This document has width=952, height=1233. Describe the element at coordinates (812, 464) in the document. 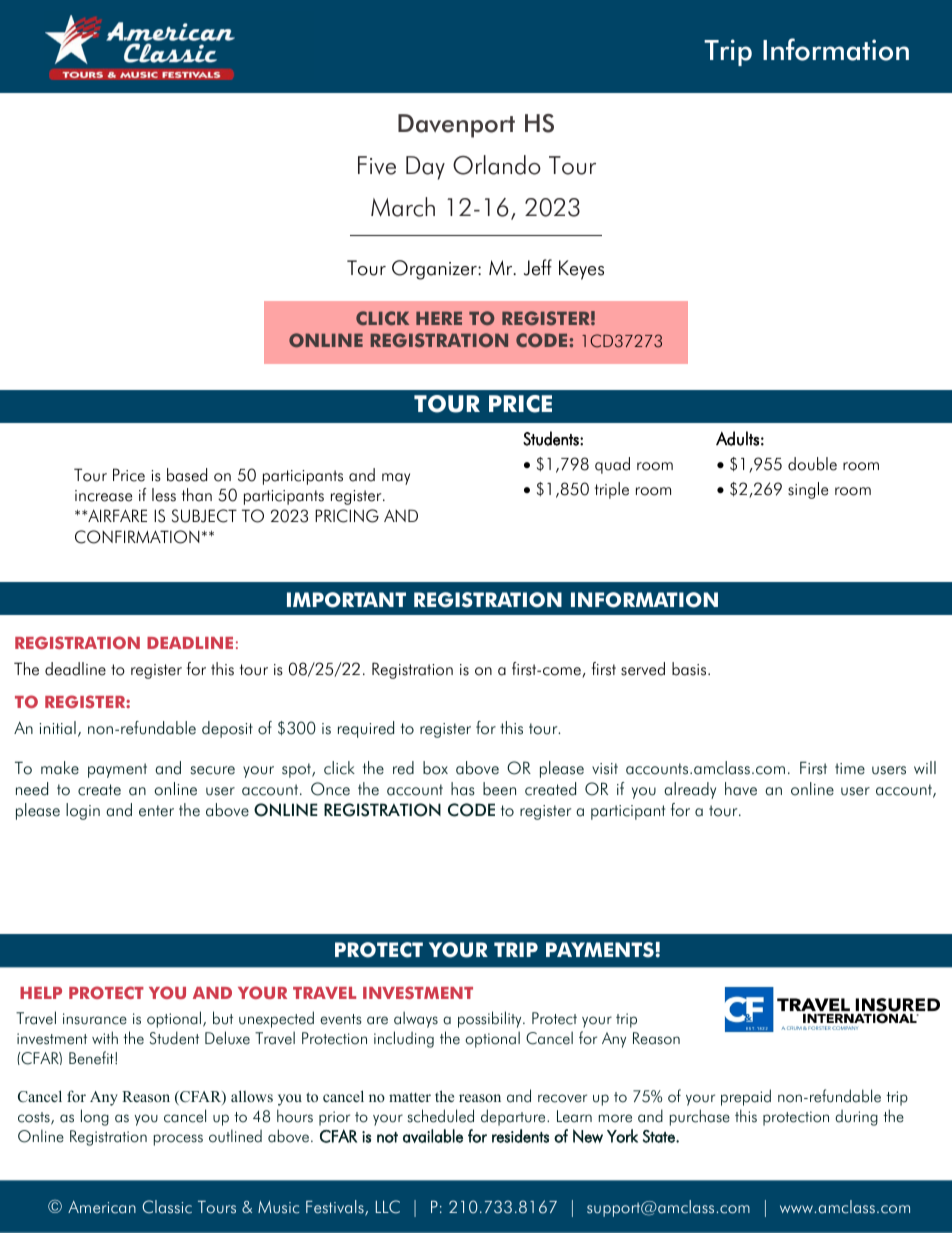

I see `double` at that location.
